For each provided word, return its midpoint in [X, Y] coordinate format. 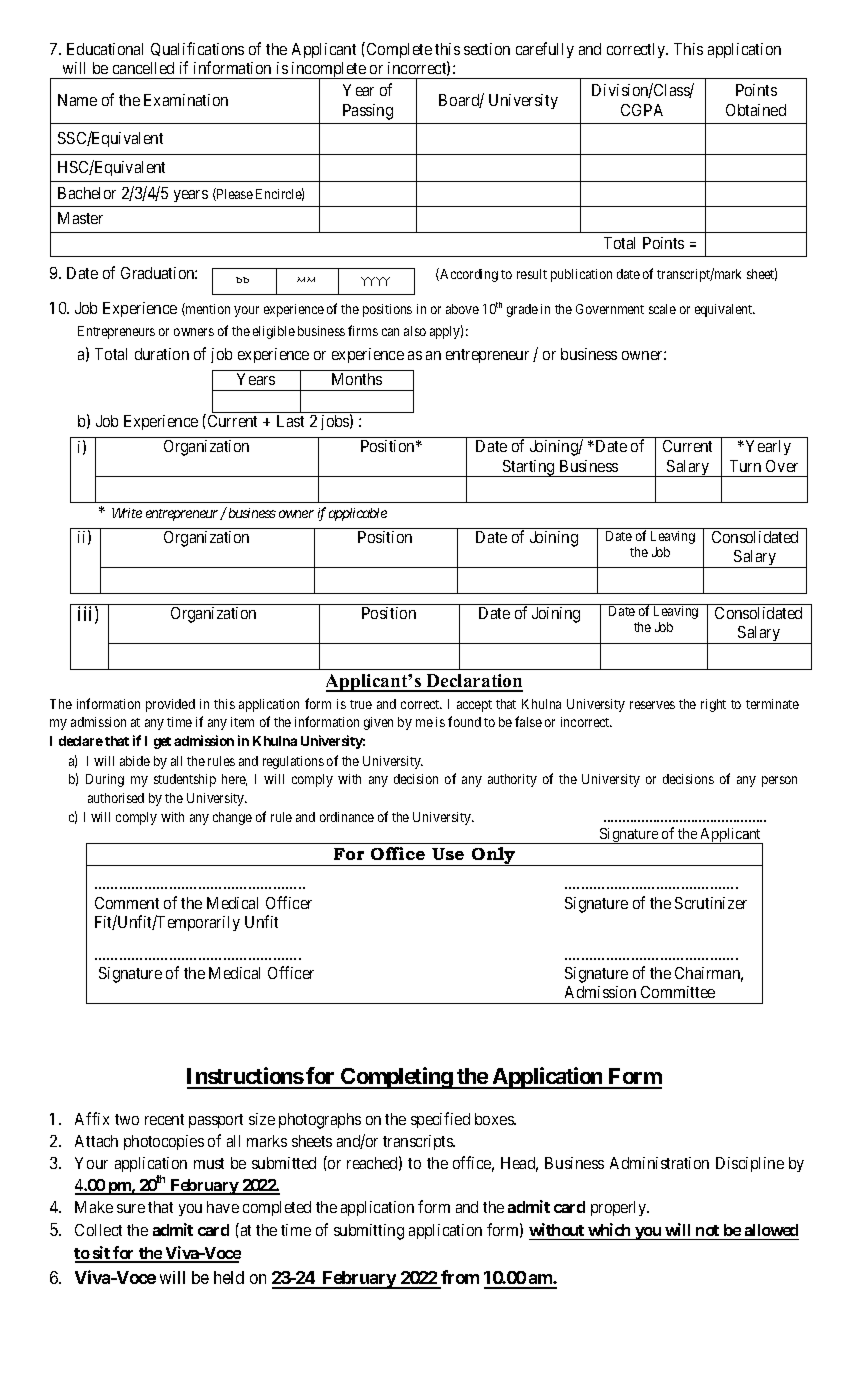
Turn [745, 466]
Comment [127, 903]
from [459, 1279]
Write [127, 513]
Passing [368, 112]
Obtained [756, 110]
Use [448, 854]
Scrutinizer [711, 903]
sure [131, 1208]
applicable [358, 514]
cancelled [143, 68]
